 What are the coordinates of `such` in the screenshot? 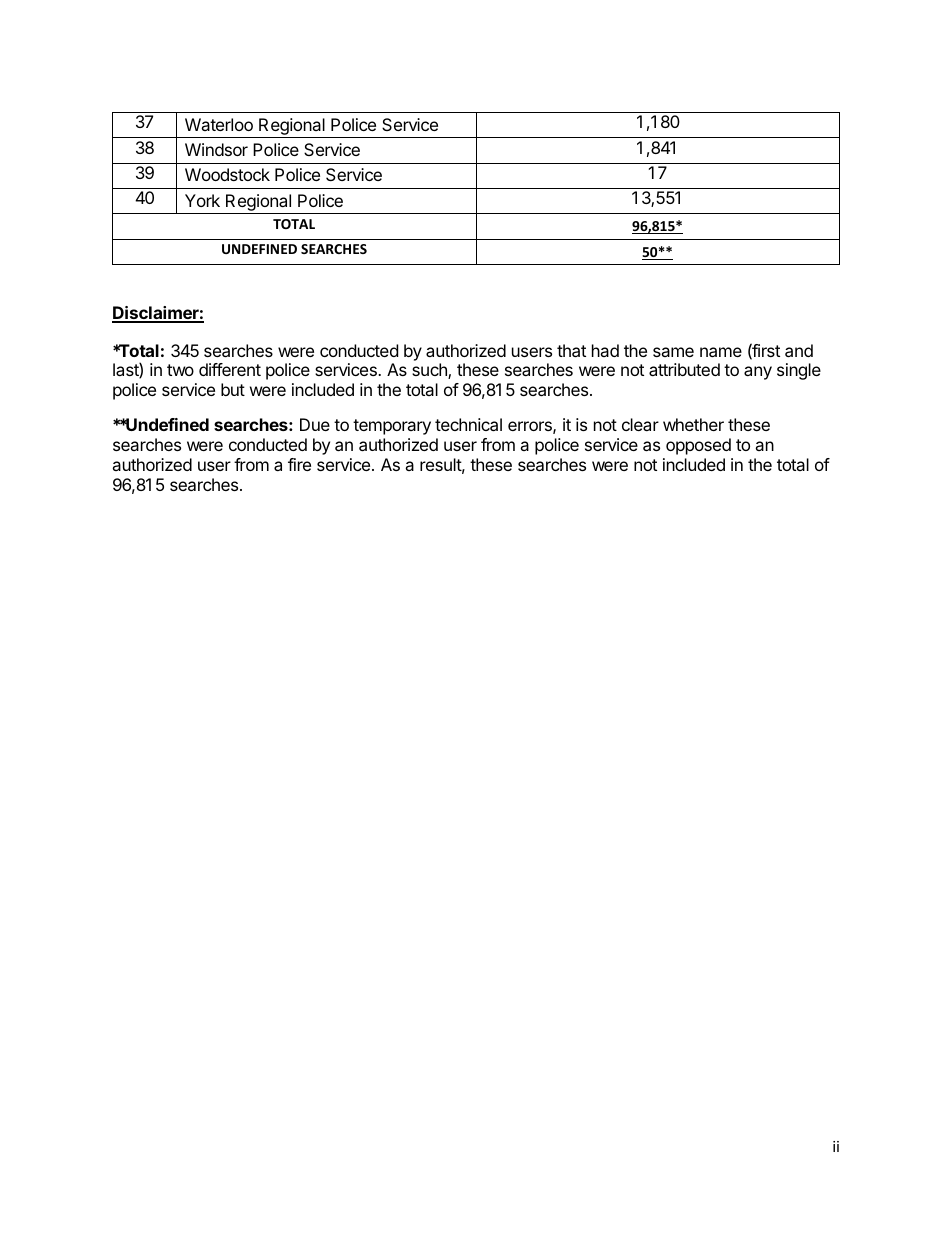 It's located at (430, 371).
